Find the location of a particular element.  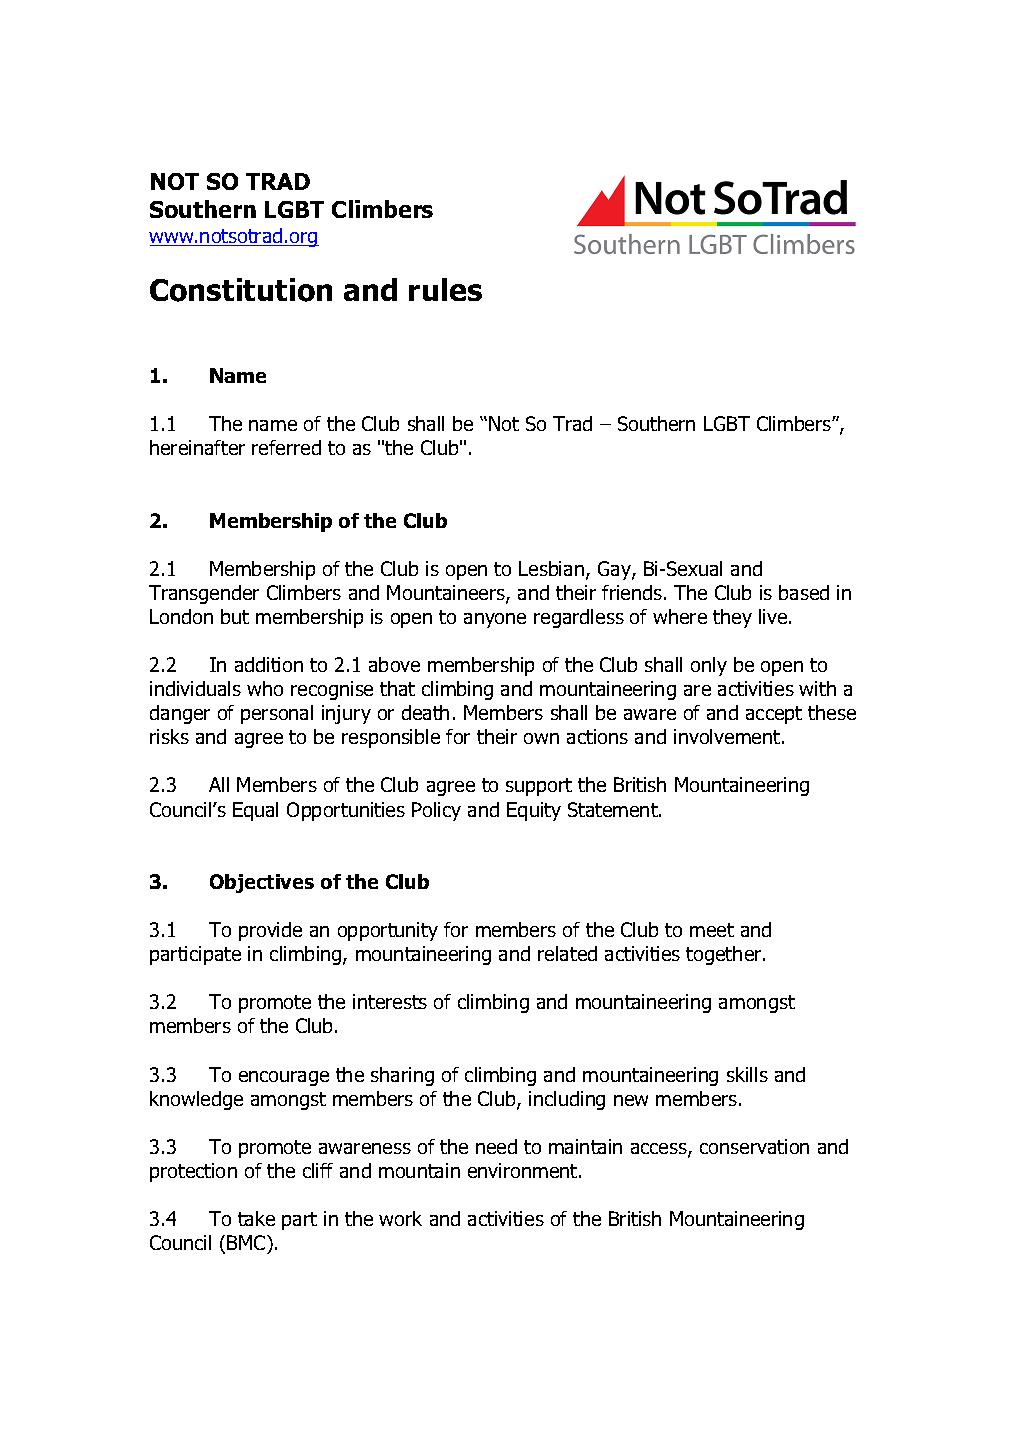

support is located at coordinates (539, 787).
